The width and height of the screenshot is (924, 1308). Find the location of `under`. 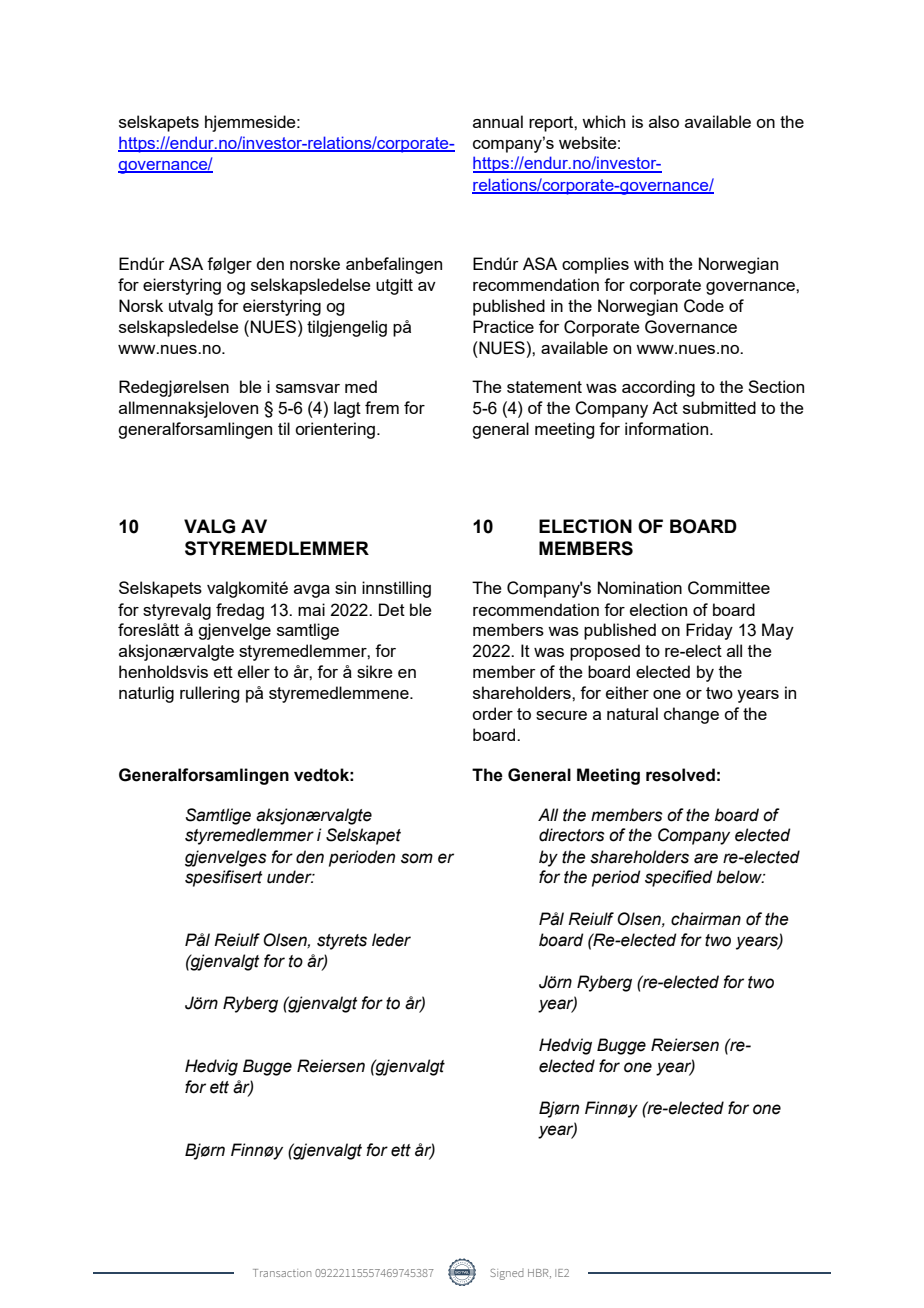

under is located at coordinates (290, 877).
